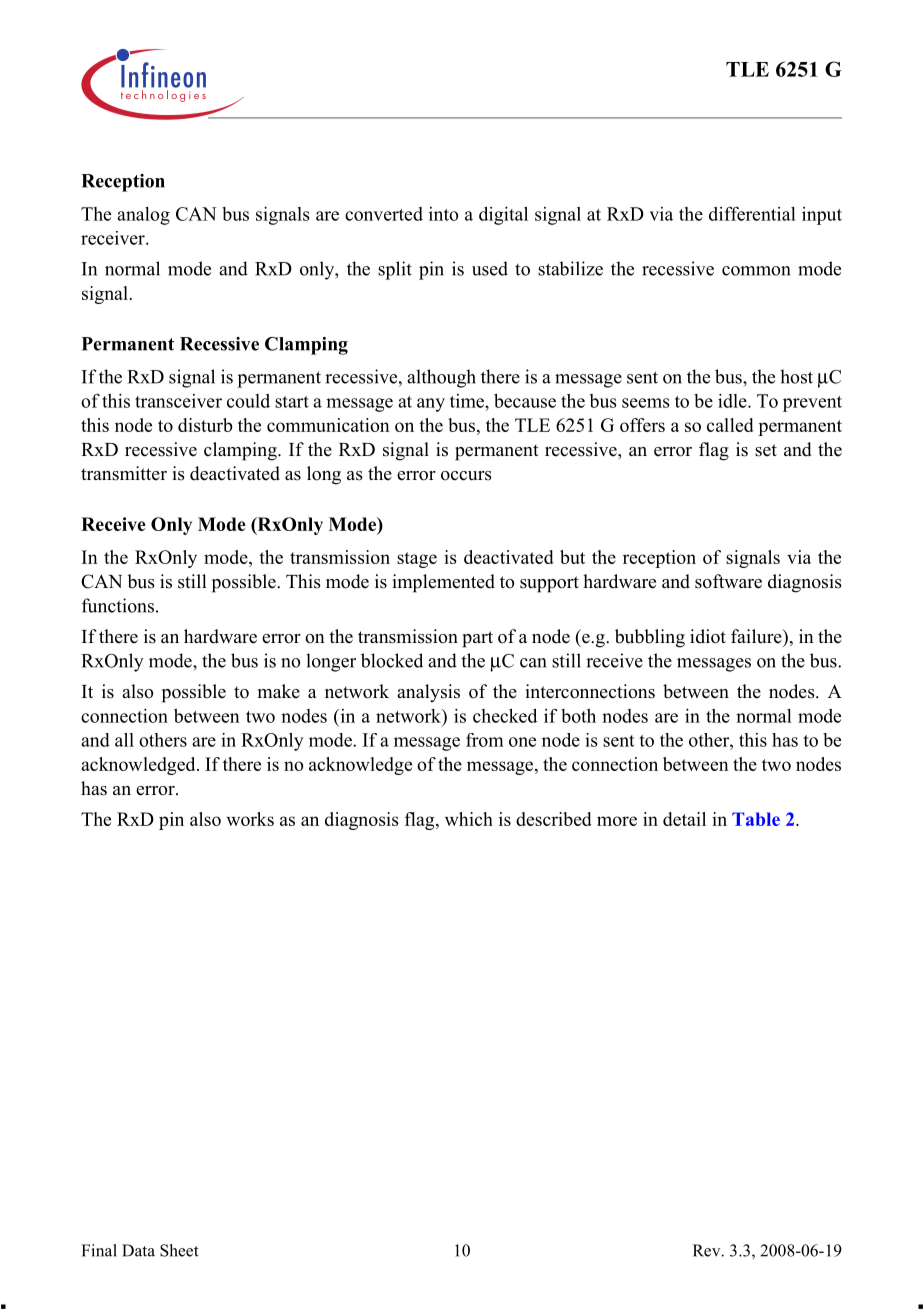 The height and width of the screenshot is (1310, 924). Describe the element at coordinates (143, 216) in the screenshot. I see `analog` at that location.
